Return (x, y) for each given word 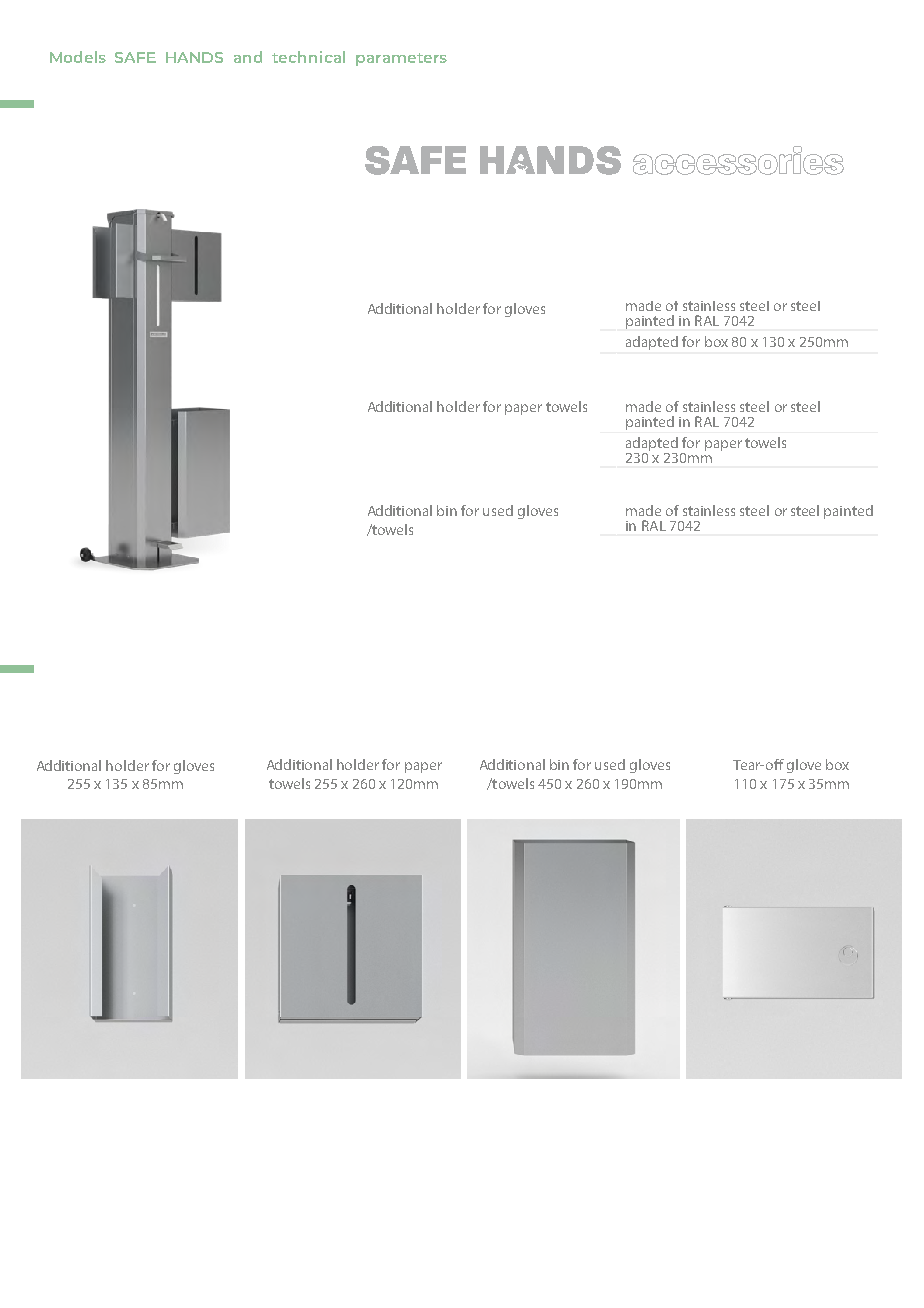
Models (78, 57)
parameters (401, 59)
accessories (738, 160)
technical (308, 57)
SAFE (135, 57)
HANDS (194, 57)
